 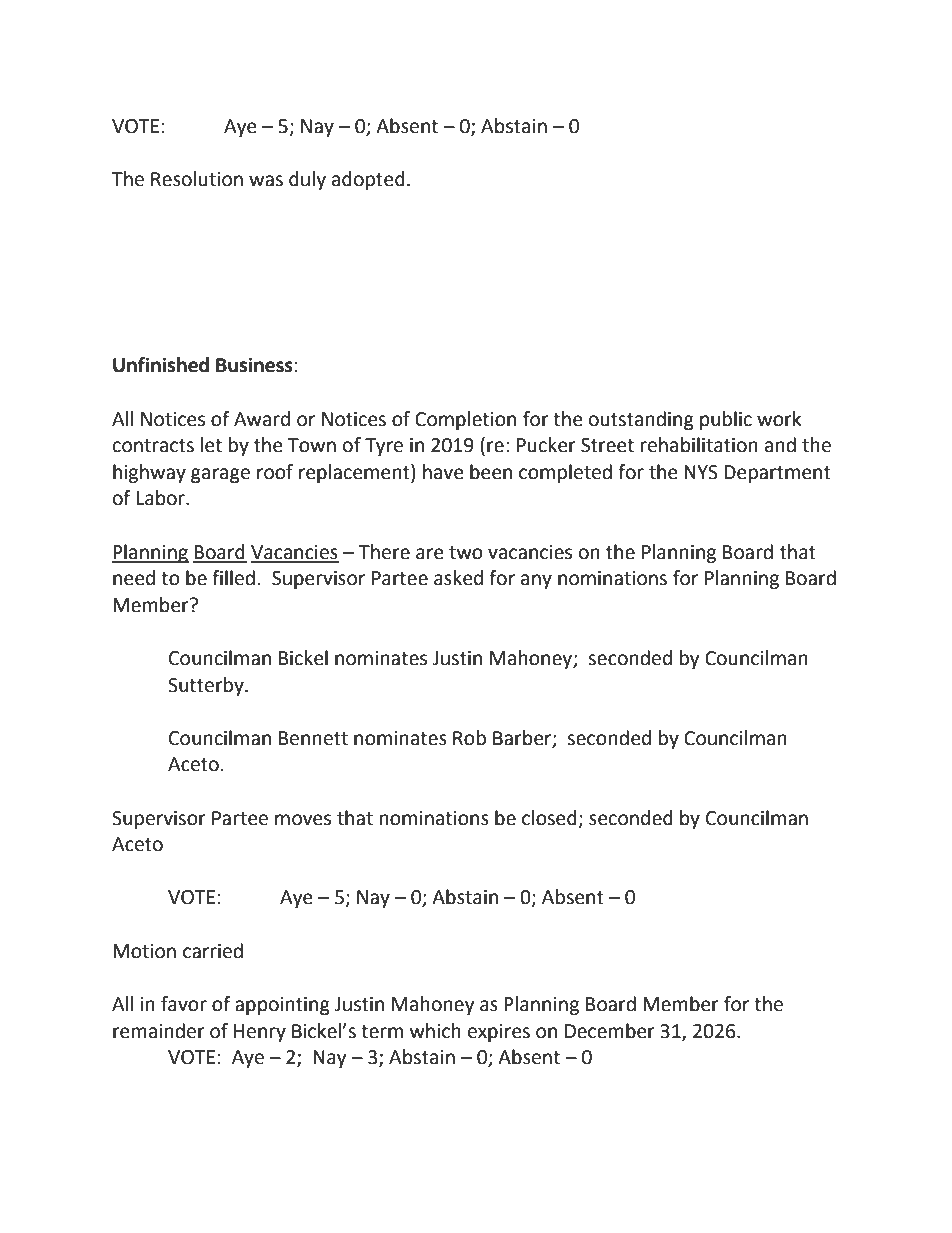 What do you see at coordinates (184, 1004) in the screenshot?
I see `favor` at bounding box center [184, 1004].
